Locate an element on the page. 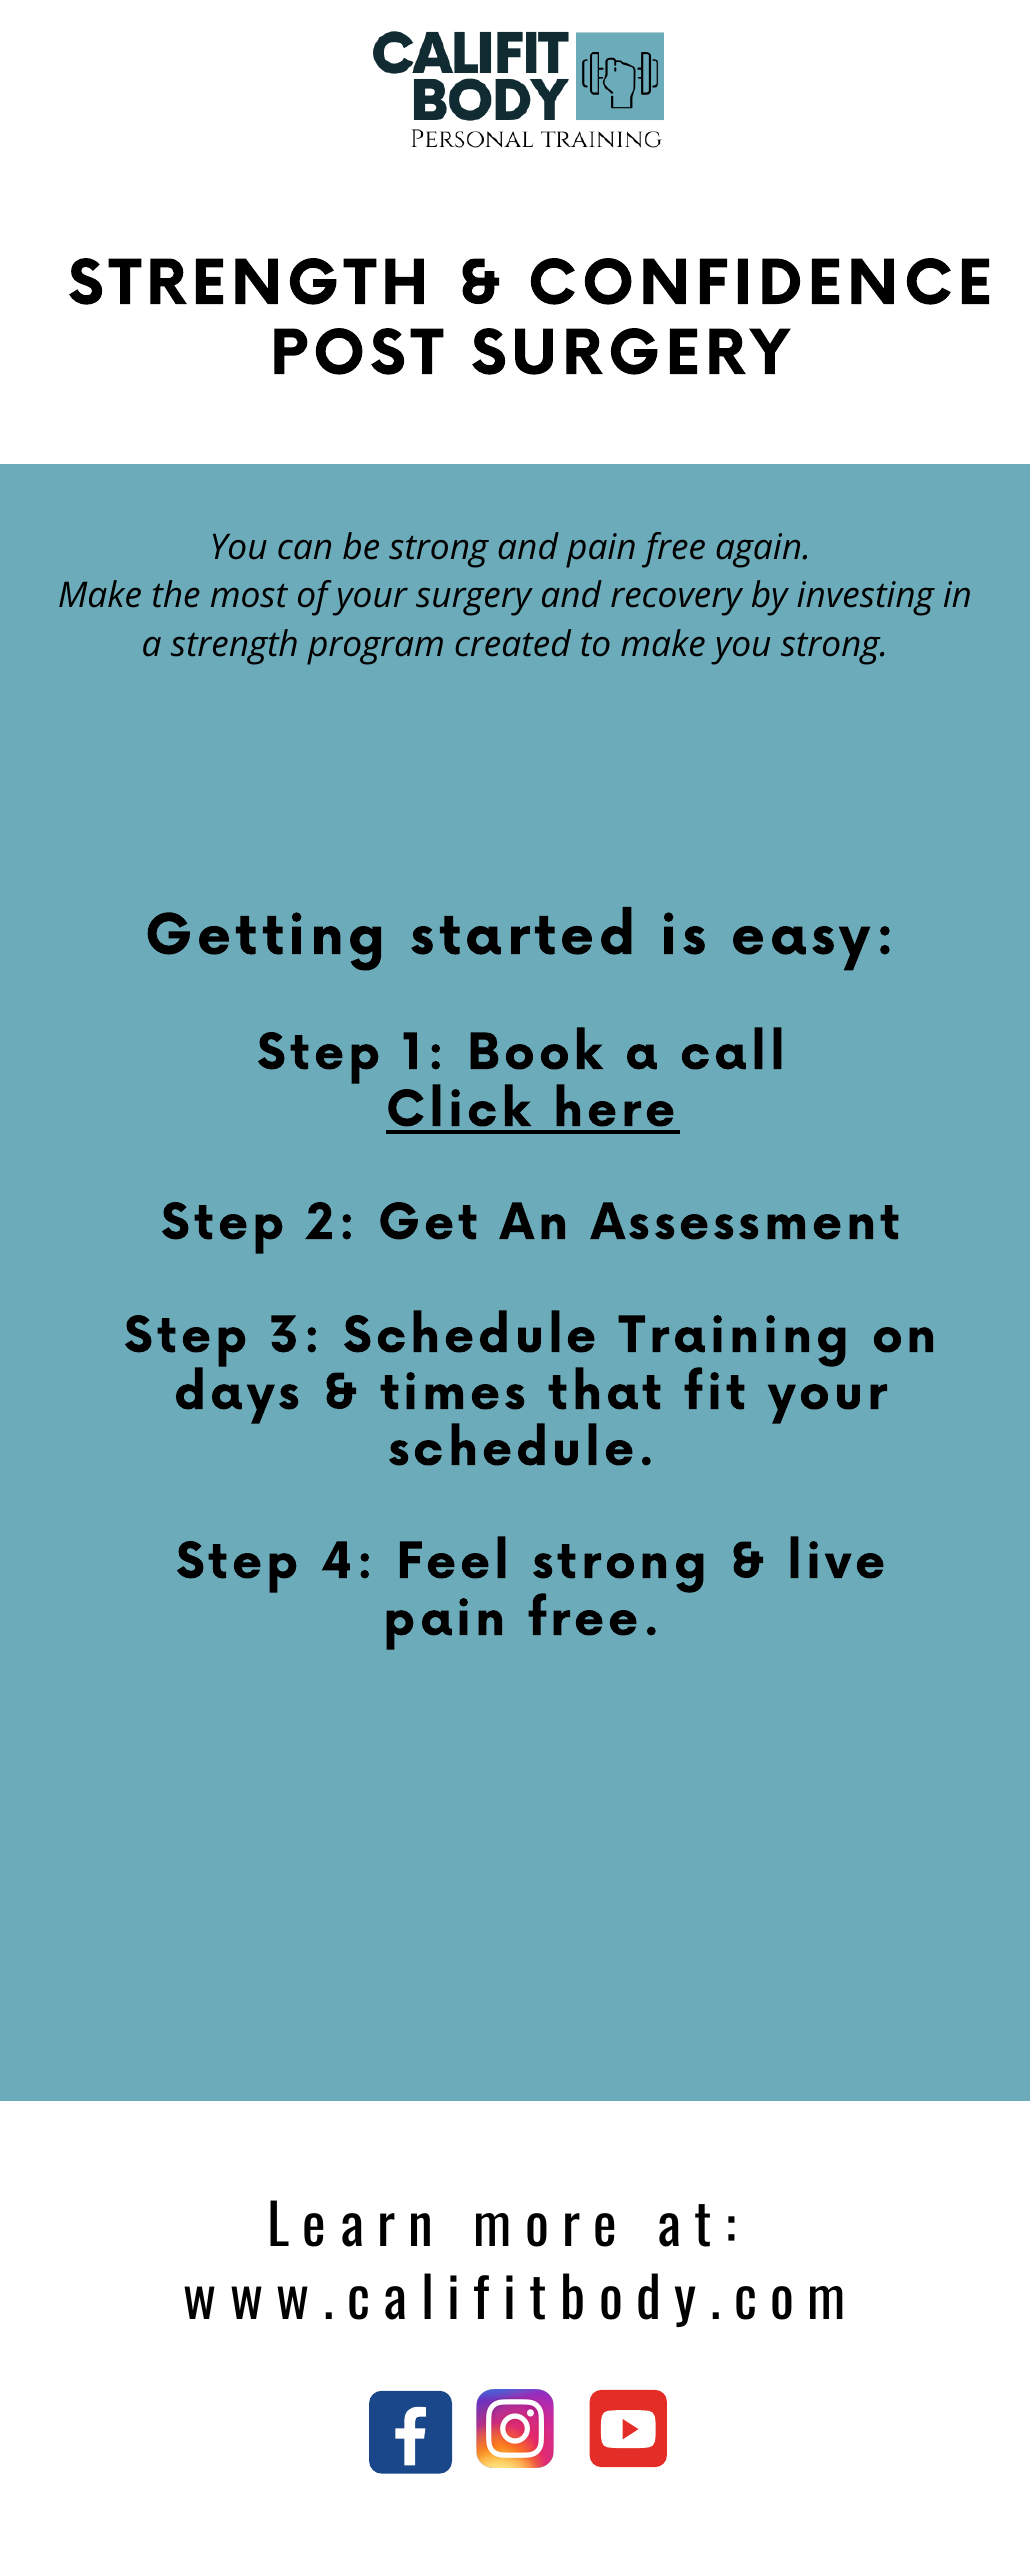  again is located at coordinates (758, 550).
